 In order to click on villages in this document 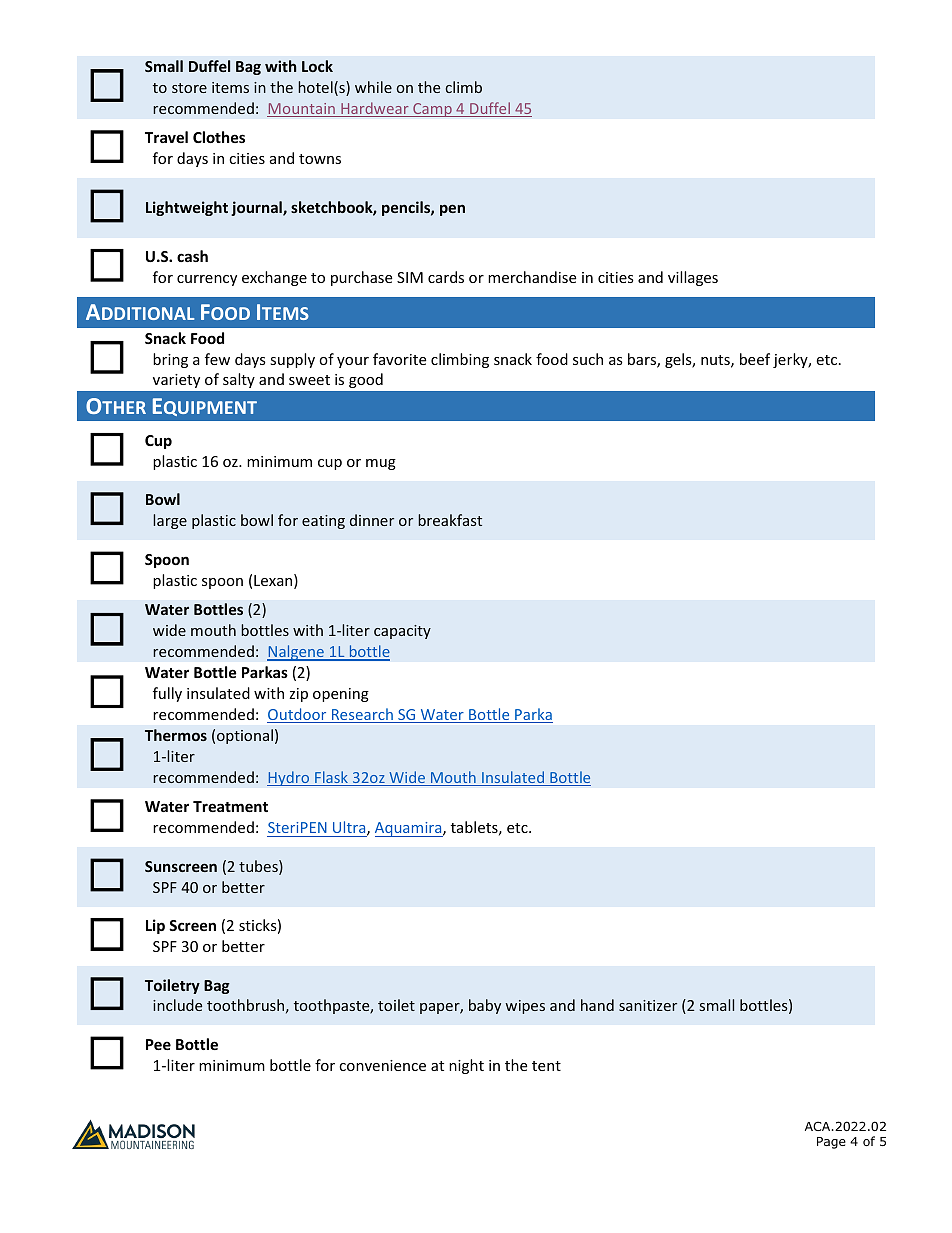, I will do `click(693, 278)`.
